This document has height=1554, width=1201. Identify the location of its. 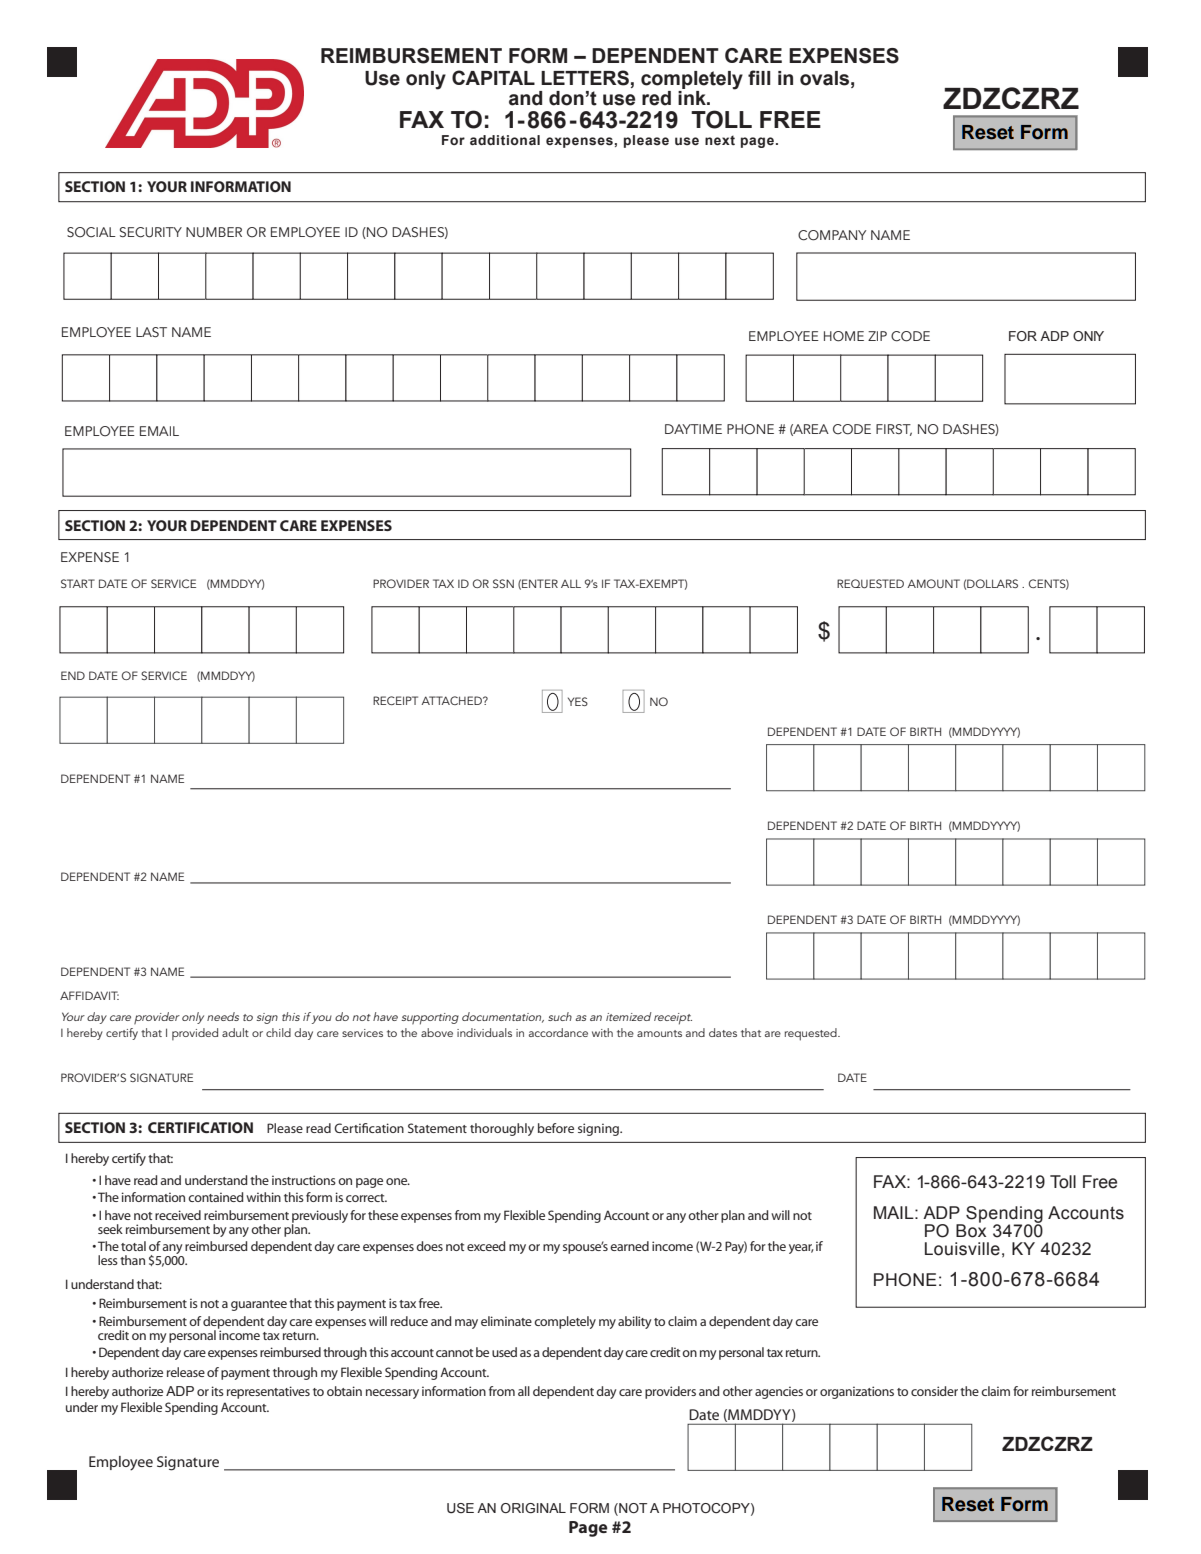
(218, 1391).
